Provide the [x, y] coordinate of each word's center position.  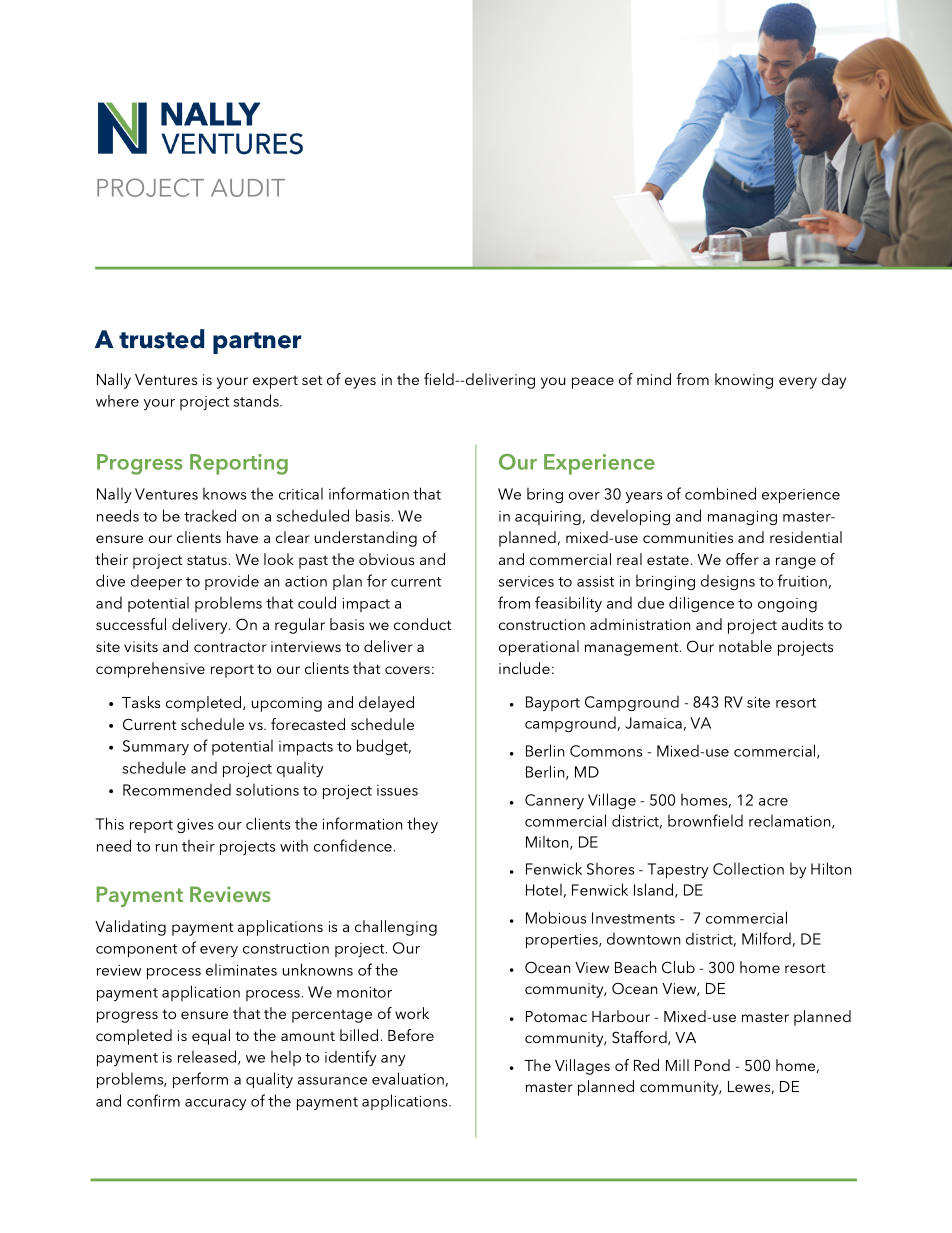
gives [195, 826]
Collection [748, 869]
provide [232, 582]
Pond [712, 1065]
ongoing [787, 605]
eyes [360, 383]
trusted [161, 339]
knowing [744, 381]
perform [200, 1080]
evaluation [408, 1078]
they [422, 825]
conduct [422, 624]
